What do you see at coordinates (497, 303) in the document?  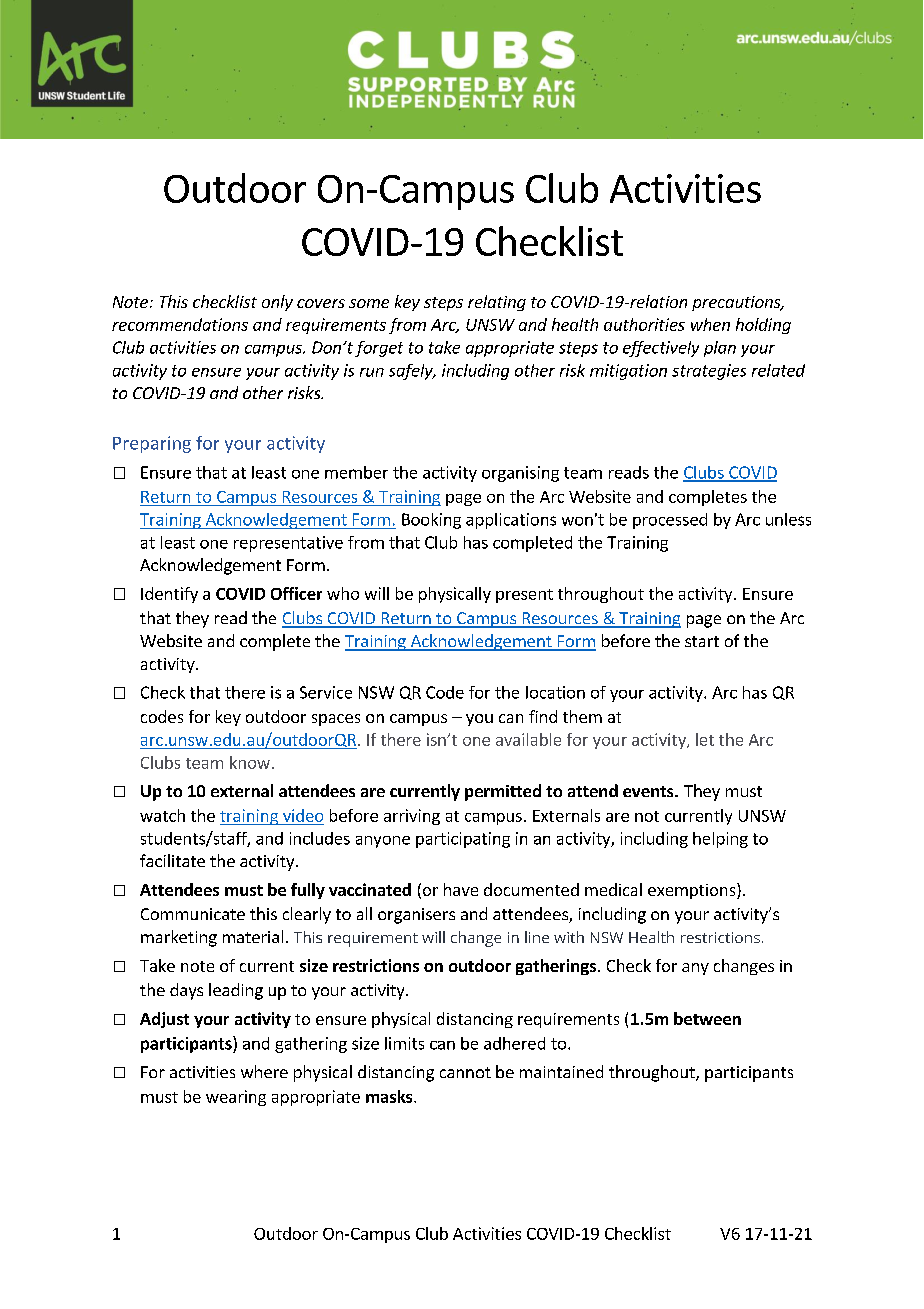 I see `relating` at bounding box center [497, 303].
